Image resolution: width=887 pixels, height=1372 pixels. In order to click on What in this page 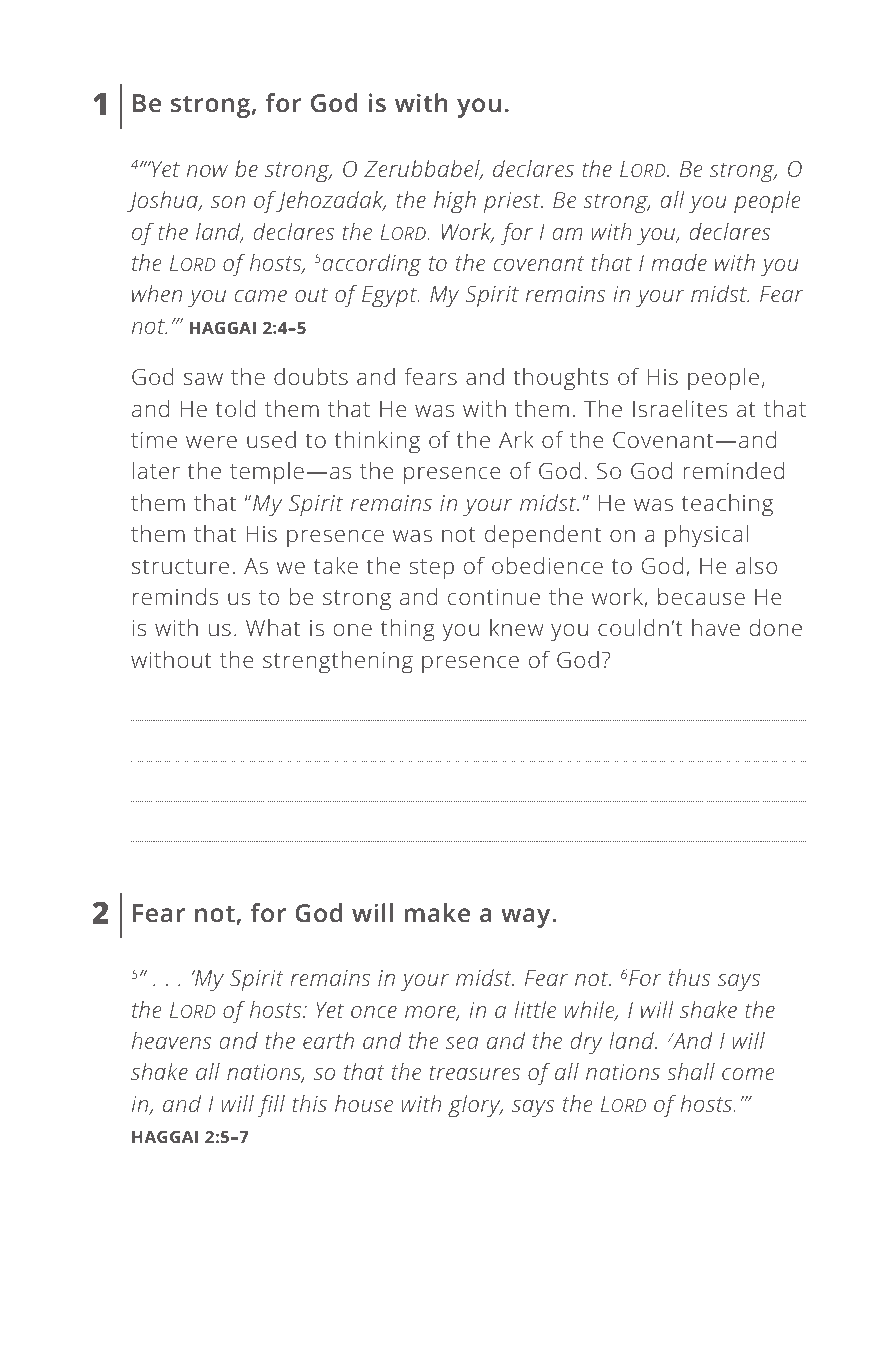, I will do `click(273, 627)`.
